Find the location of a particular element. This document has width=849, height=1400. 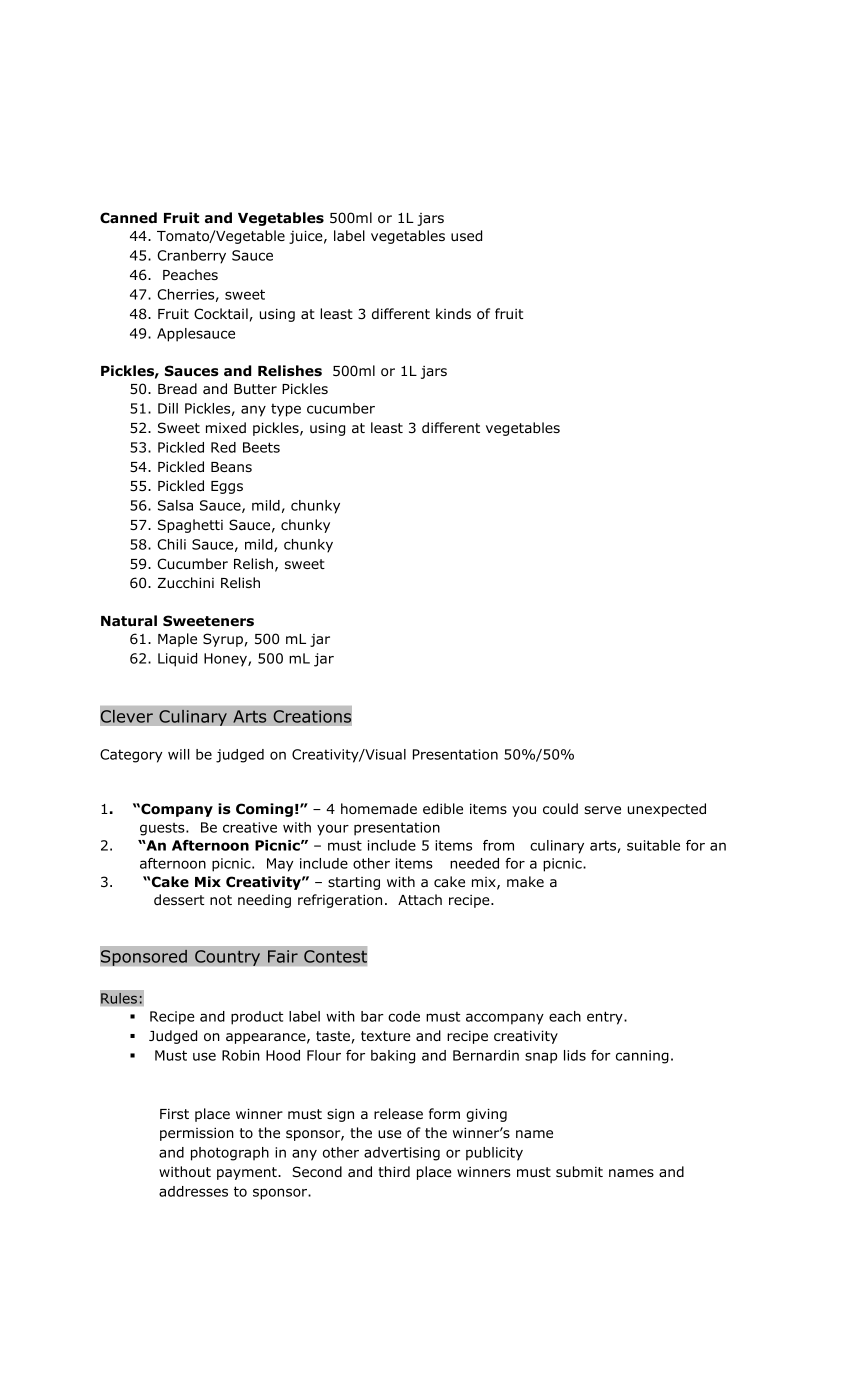

Cranberry is located at coordinates (191, 257).
